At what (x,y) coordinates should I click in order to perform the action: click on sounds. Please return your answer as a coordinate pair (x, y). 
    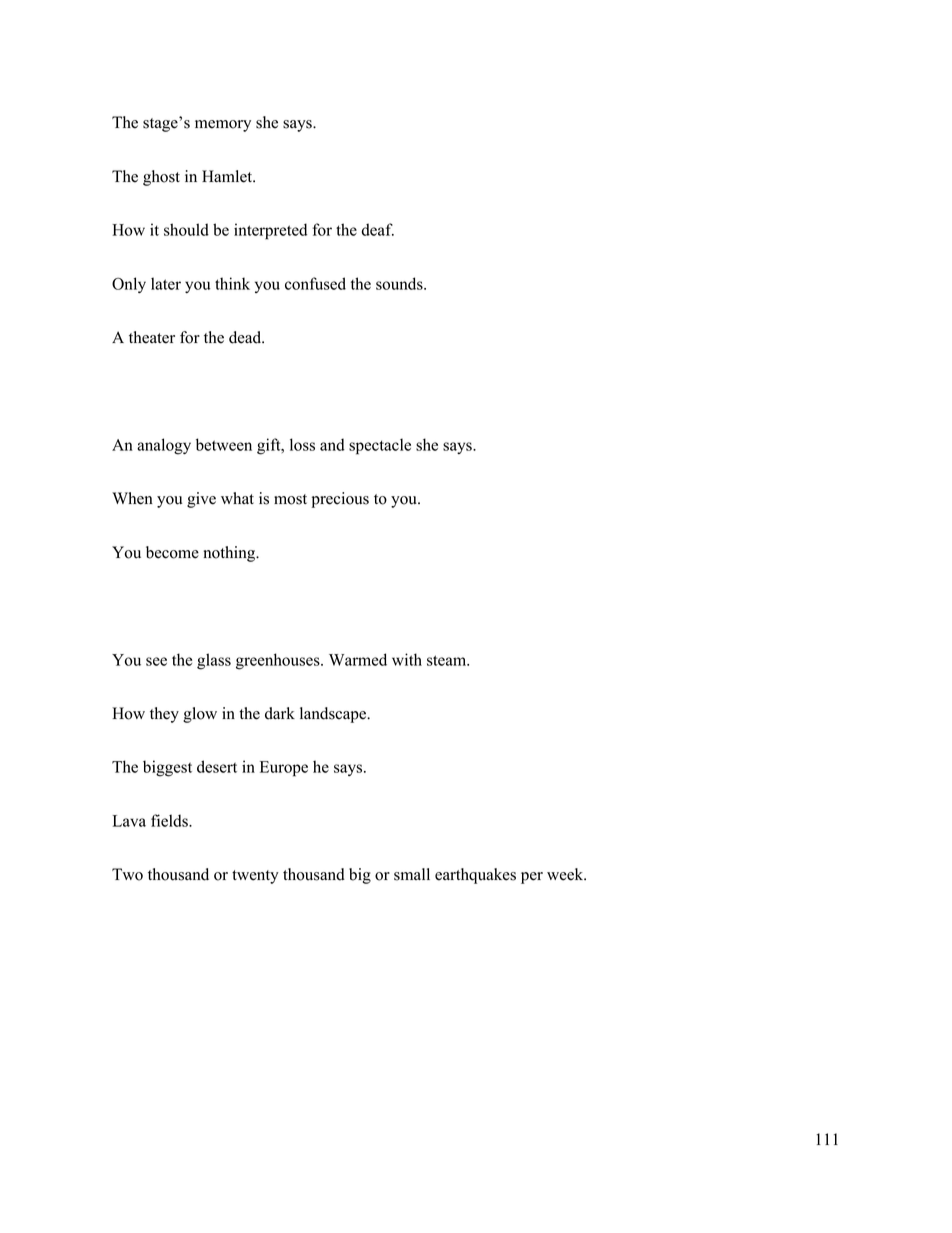
    Looking at the image, I should click on (400, 283).
